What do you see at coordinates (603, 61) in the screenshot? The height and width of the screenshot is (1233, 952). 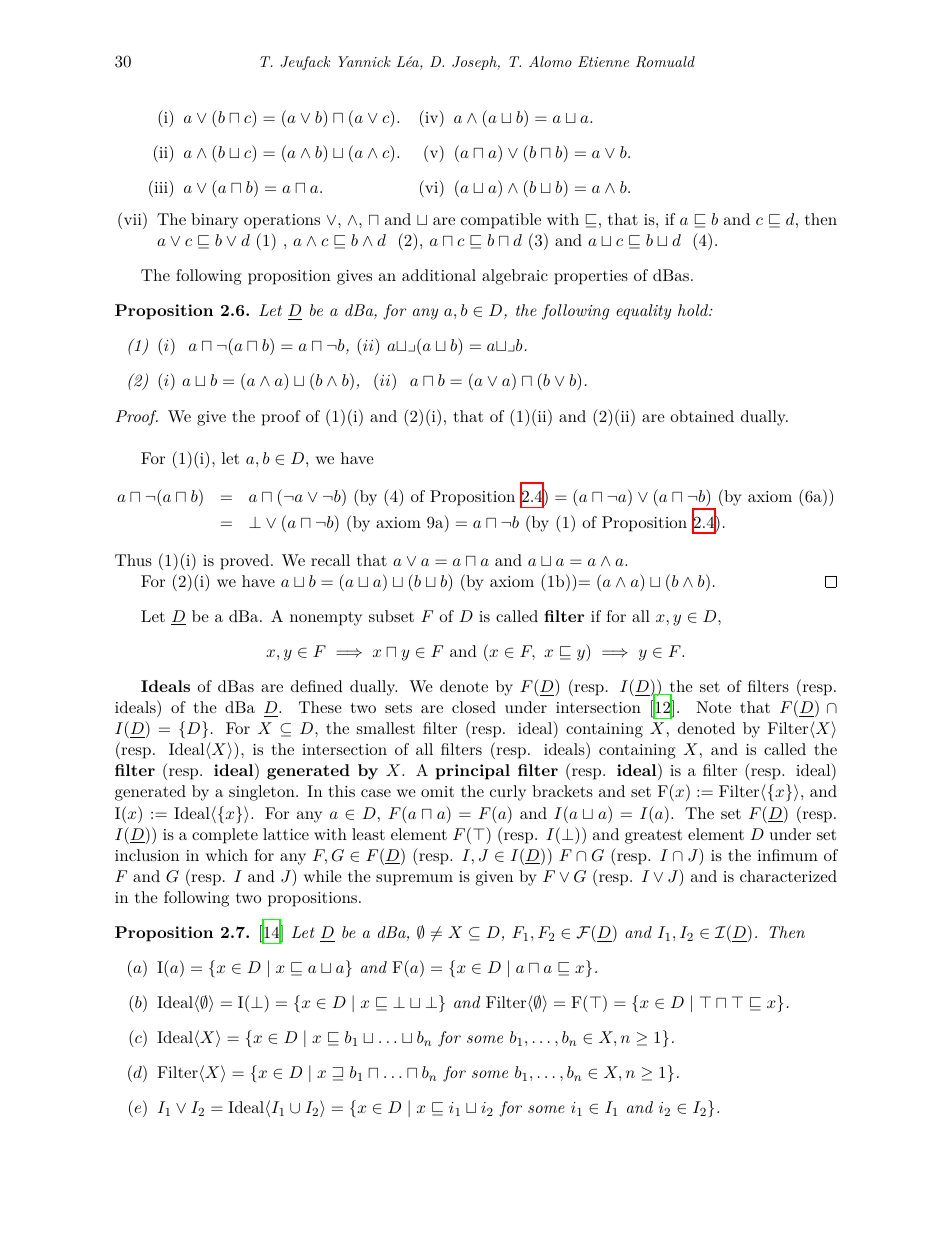 I see `Etienne` at bounding box center [603, 61].
